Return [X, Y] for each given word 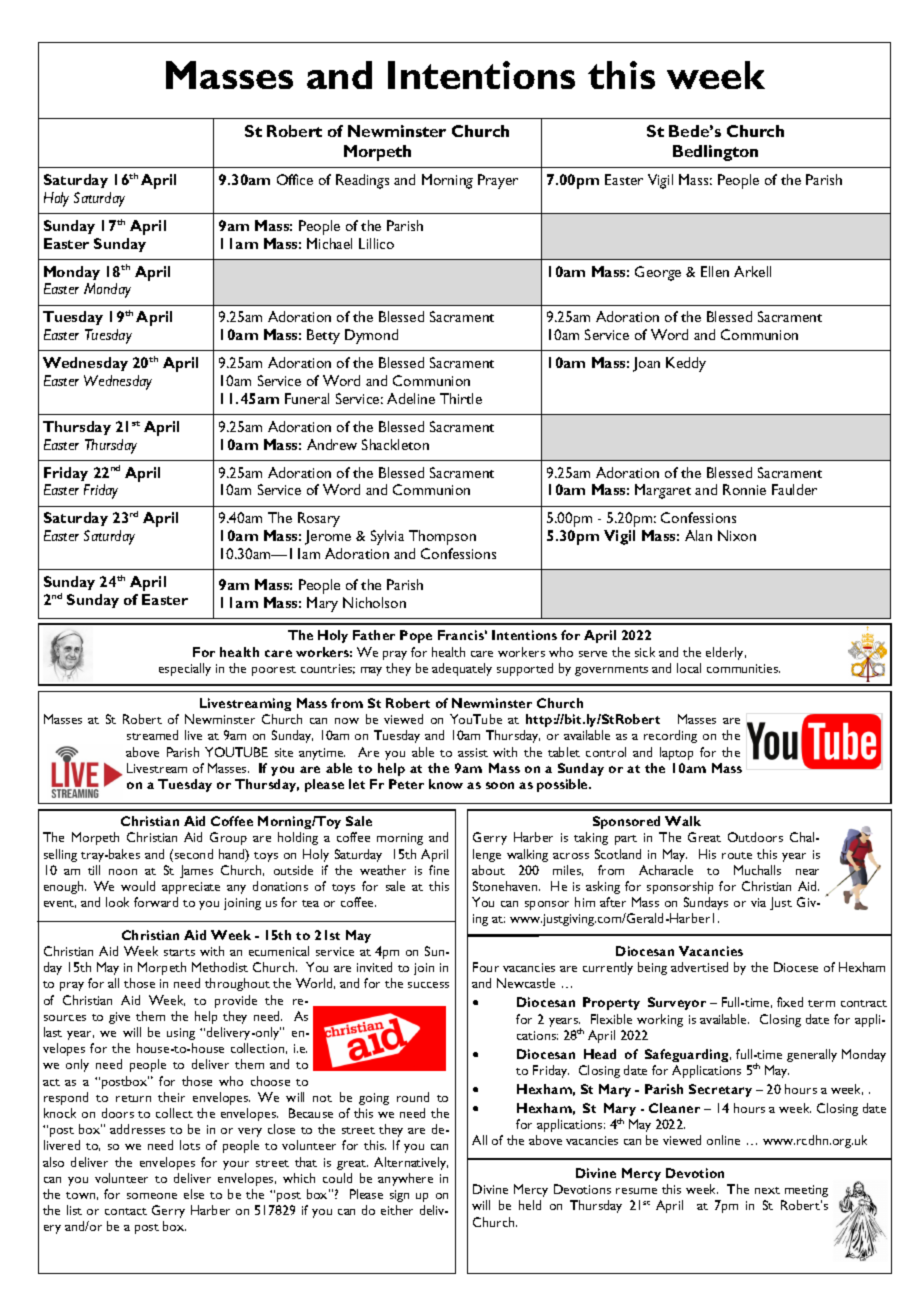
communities [743, 668]
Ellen [715, 271]
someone [152, 1196]
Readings [362, 181]
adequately [462, 669]
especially [185, 669]
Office [295, 179]
